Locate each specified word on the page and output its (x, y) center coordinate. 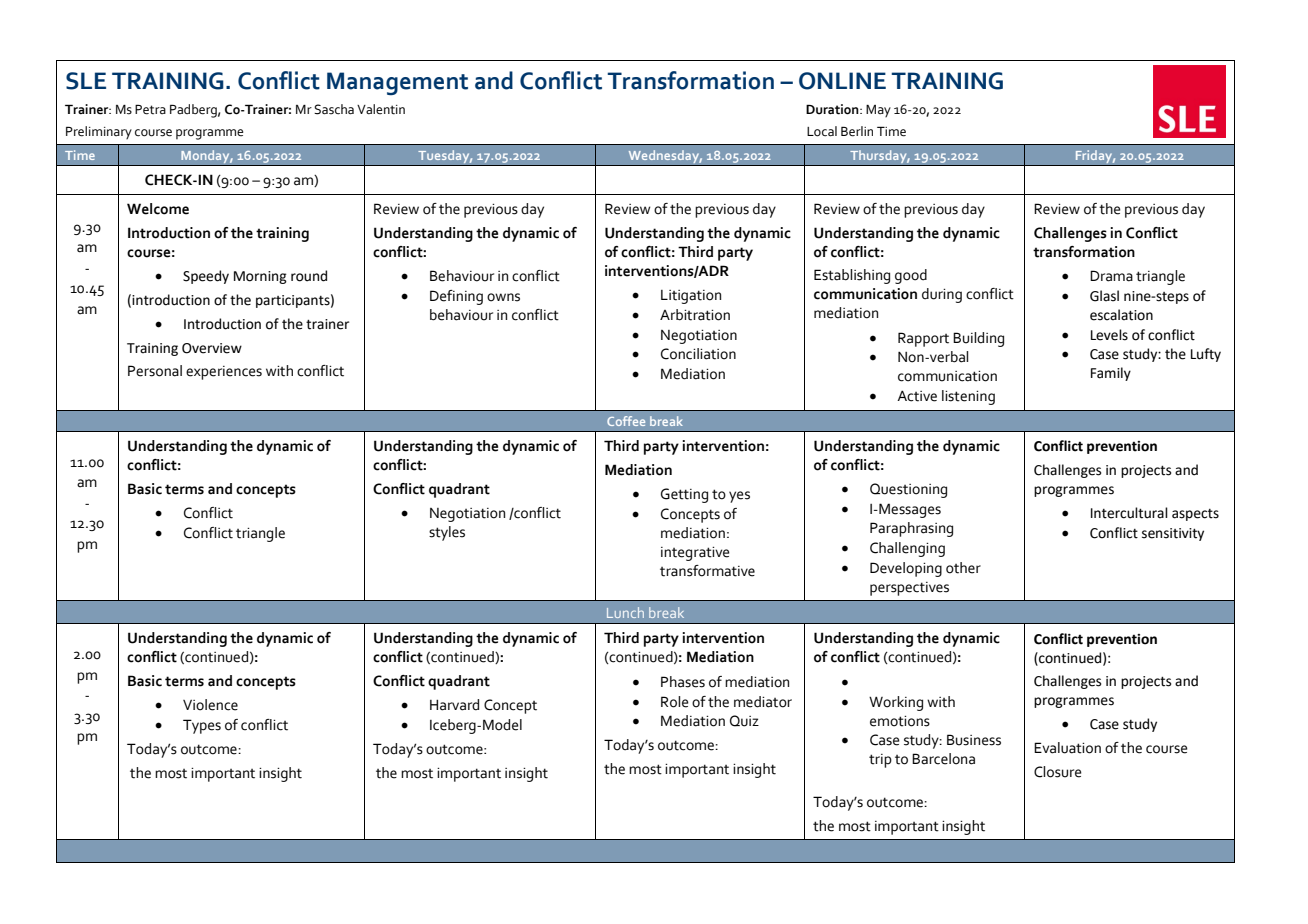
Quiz (744, 721)
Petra (150, 109)
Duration (833, 109)
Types (202, 726)
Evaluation (1067, 748)
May (878, 111)
